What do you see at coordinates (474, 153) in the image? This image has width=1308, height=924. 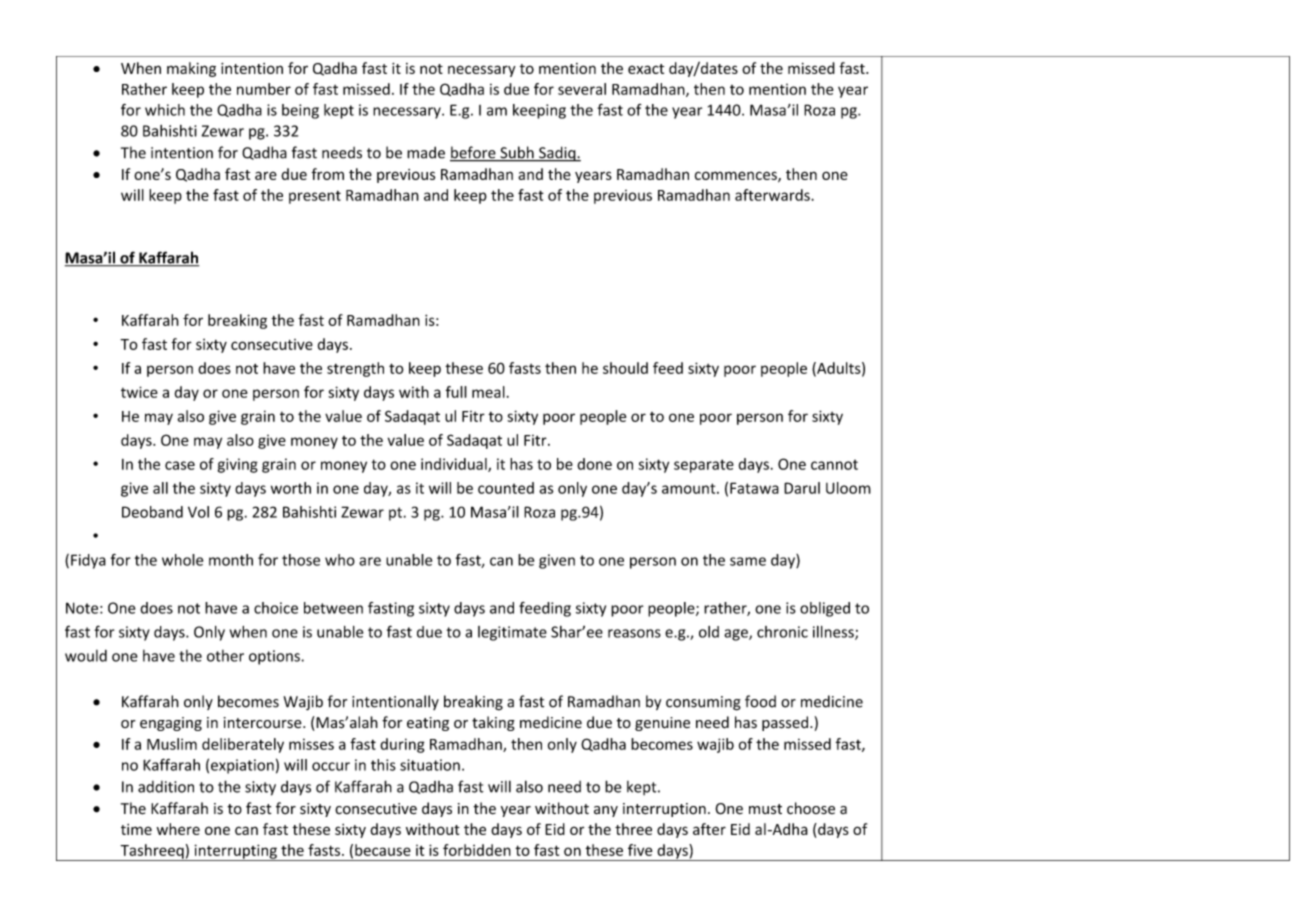 I see `before` at bounding box center [474, 153].
